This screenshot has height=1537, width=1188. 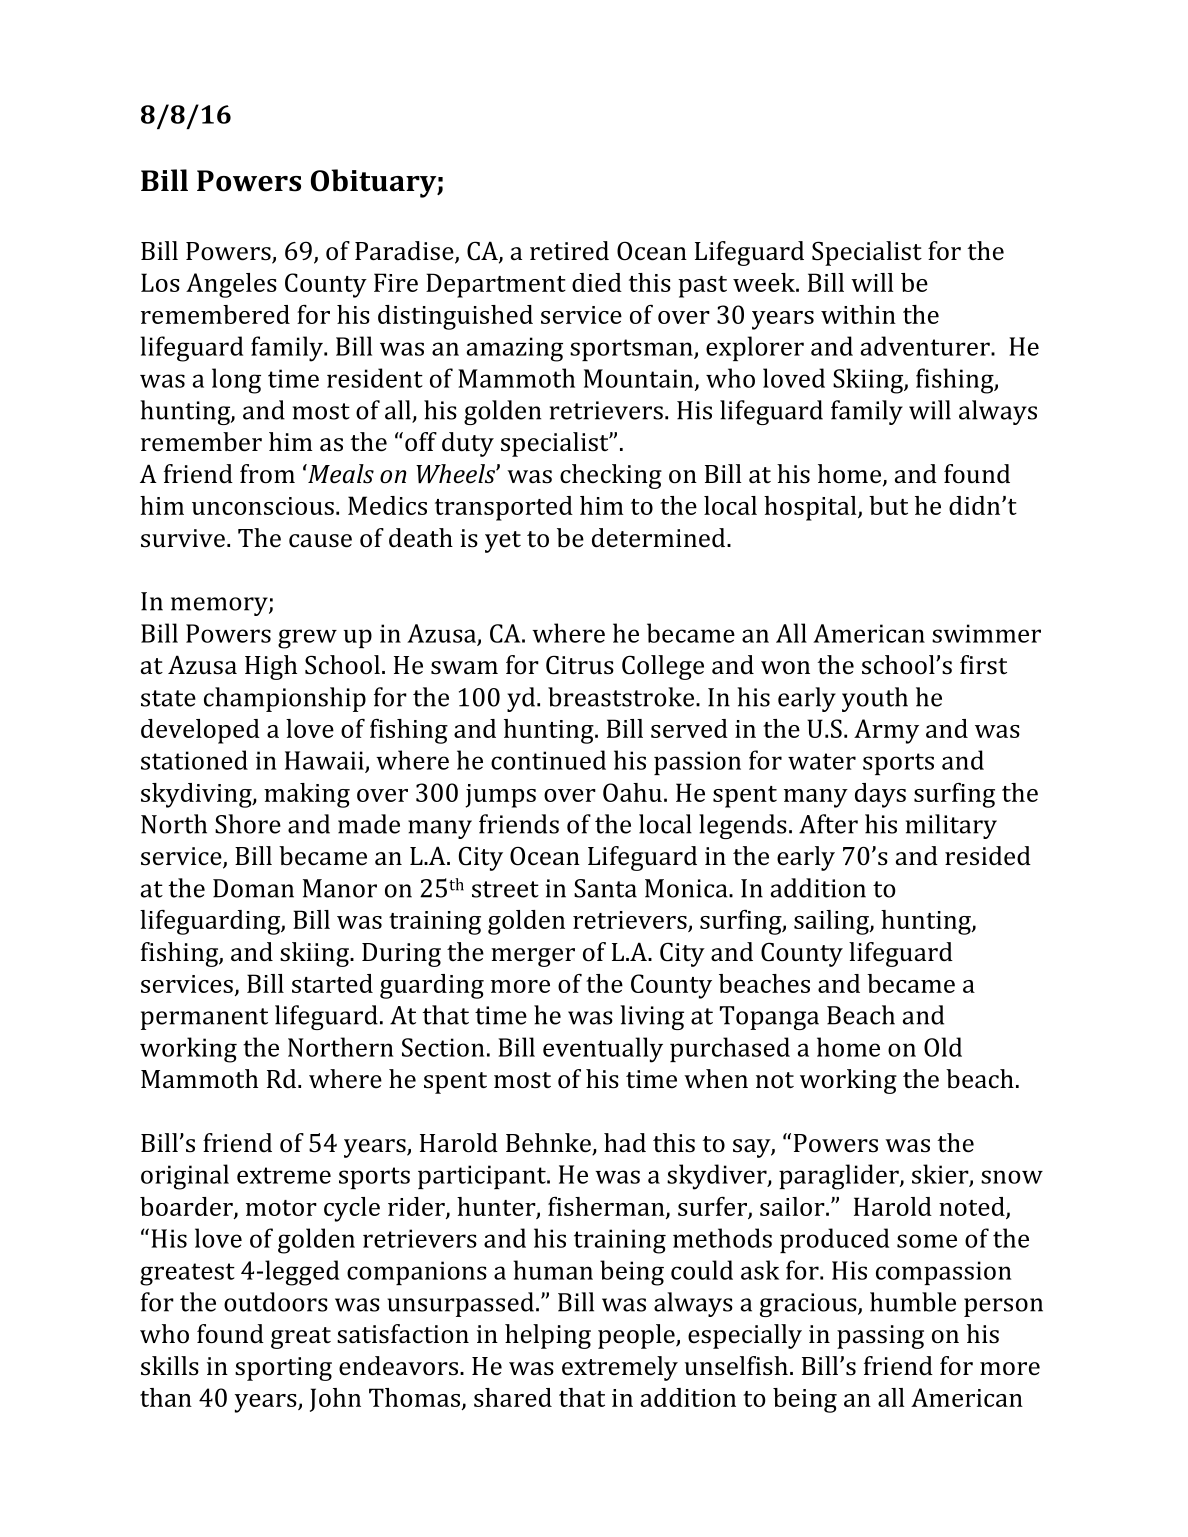 I want to click on Oahu, so click(x=632, y=792).
